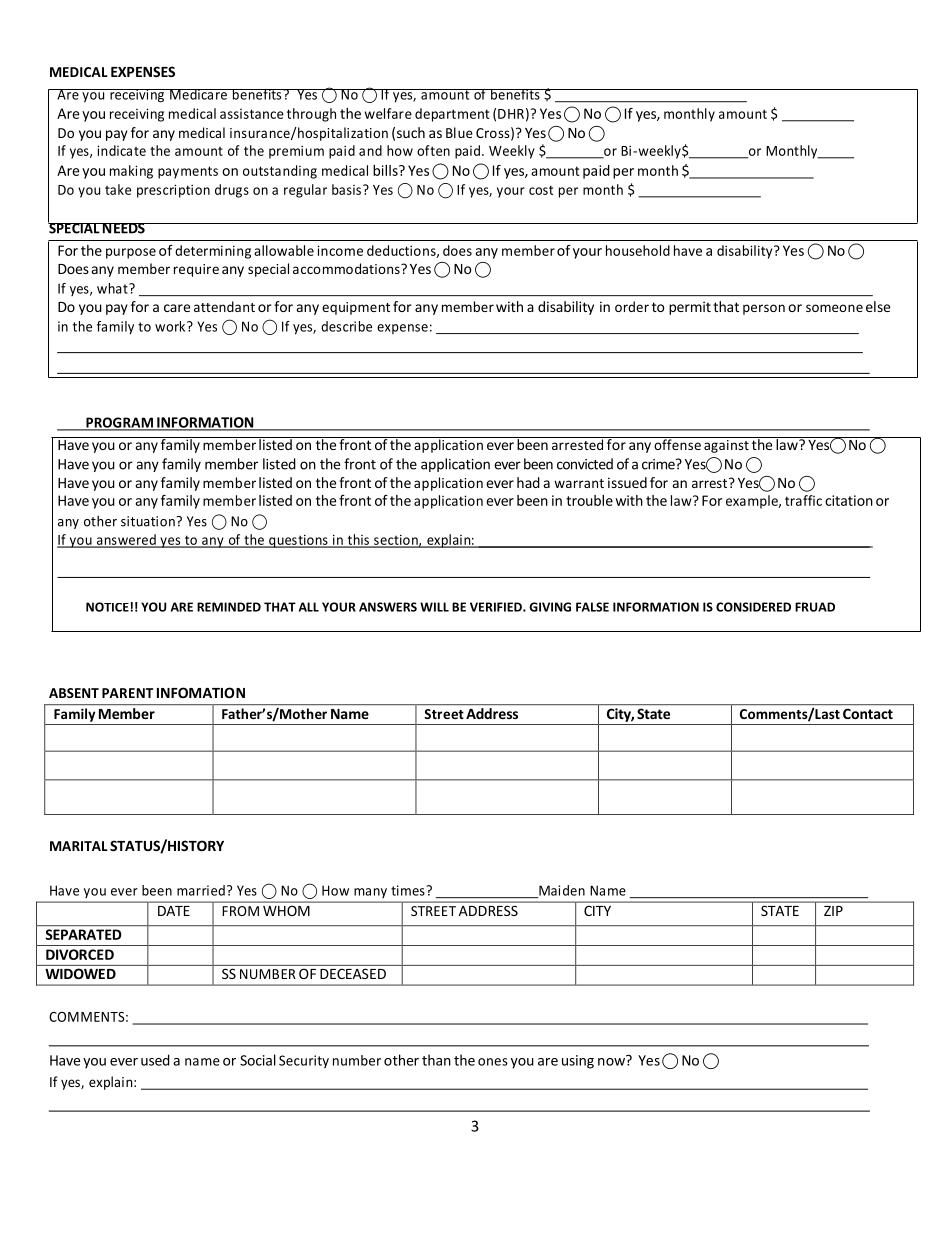  I want to click on PROGRAM, so click(119, 423).
